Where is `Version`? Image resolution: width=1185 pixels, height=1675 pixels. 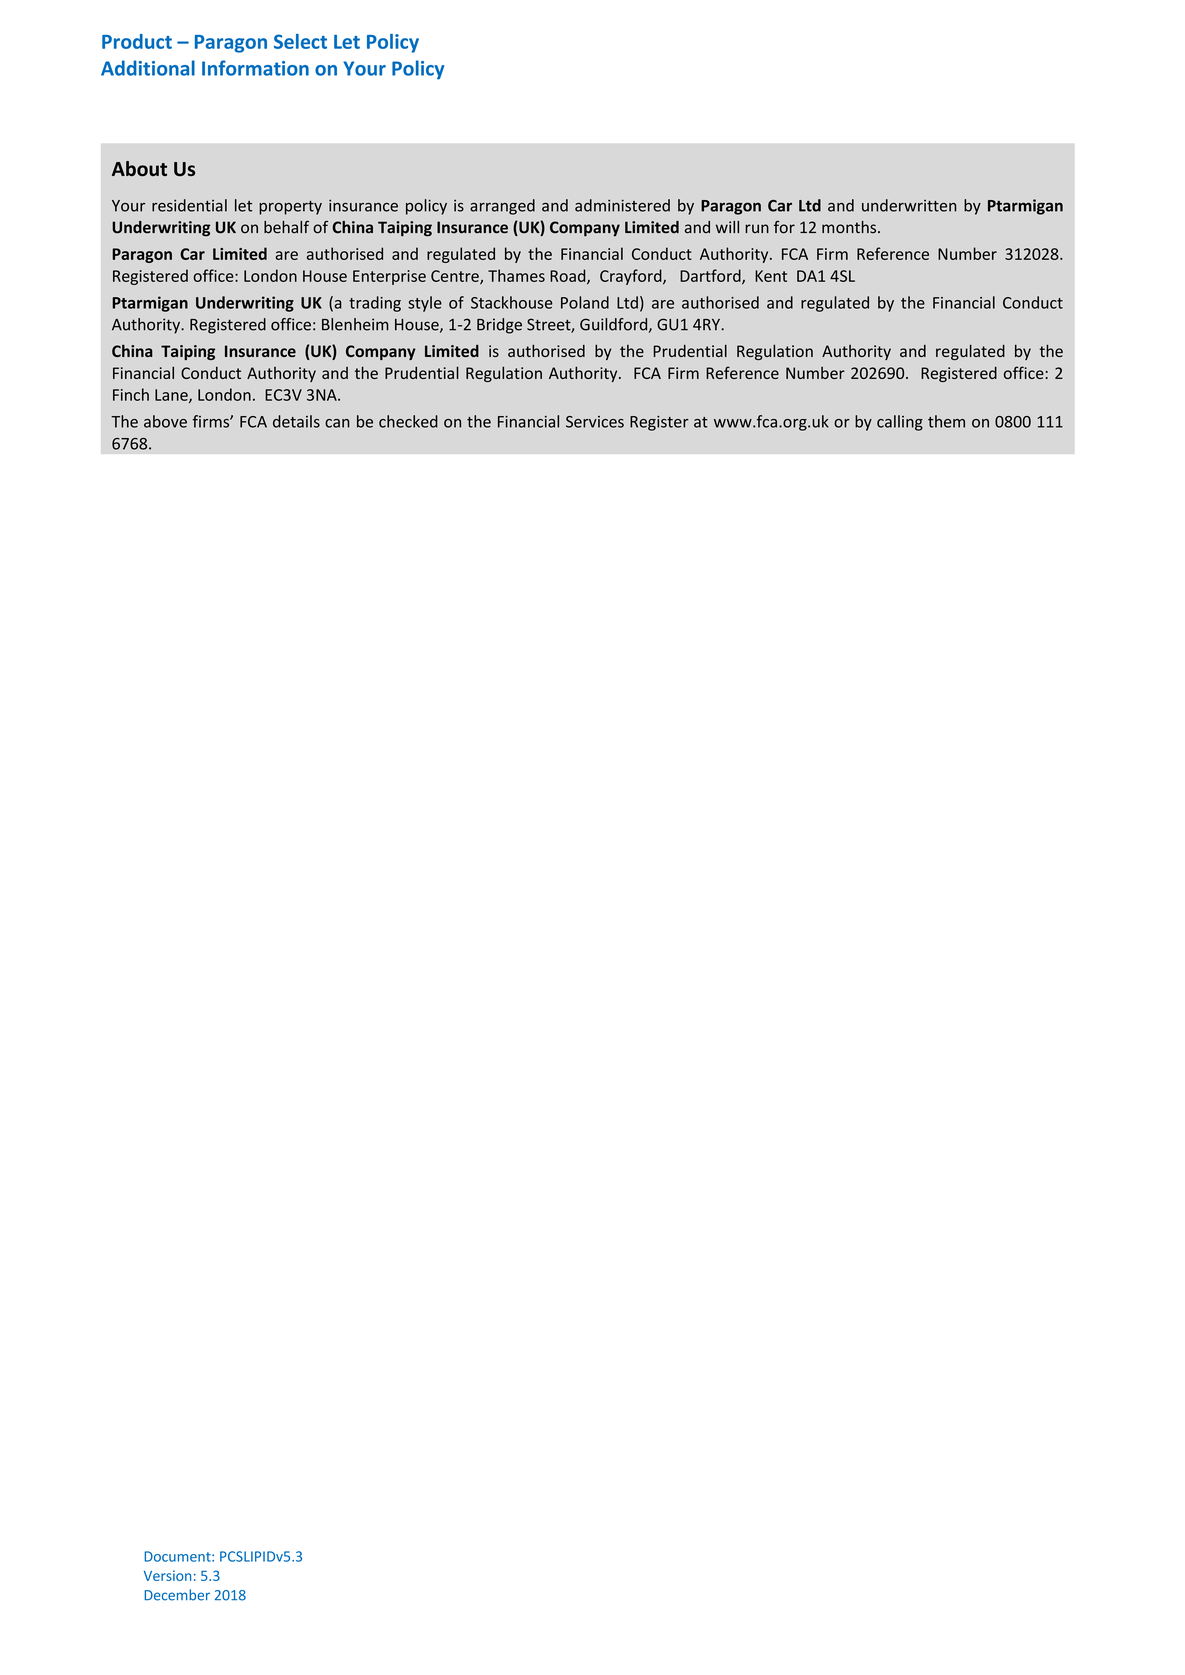 Version is located at coordinates (167, 1575).
